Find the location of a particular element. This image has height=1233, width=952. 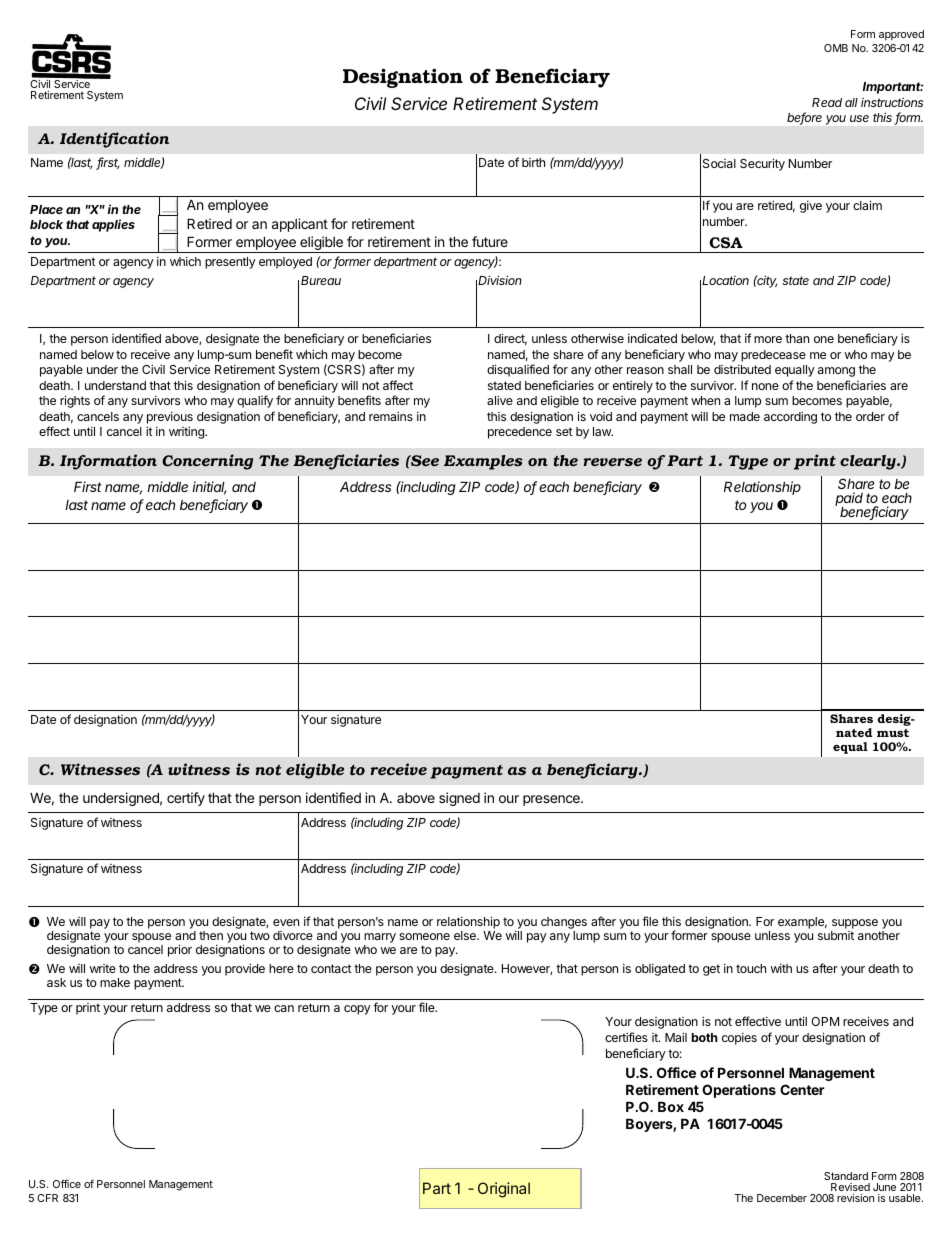

certify is located at coordinates (186, 799).
